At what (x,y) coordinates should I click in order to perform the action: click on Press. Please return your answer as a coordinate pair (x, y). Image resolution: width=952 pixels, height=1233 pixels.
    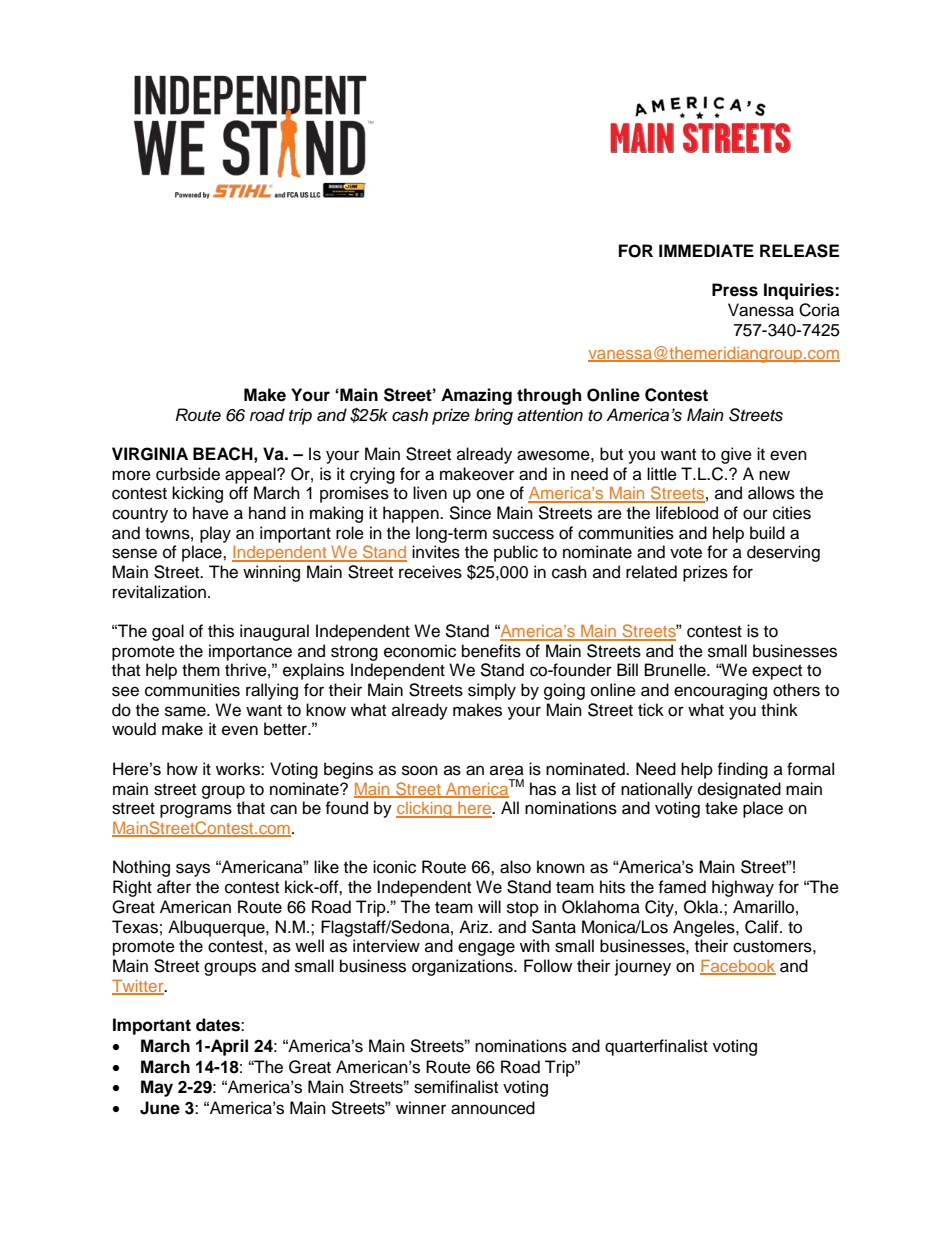
    Looking at the image, I should click on (735, 290).
